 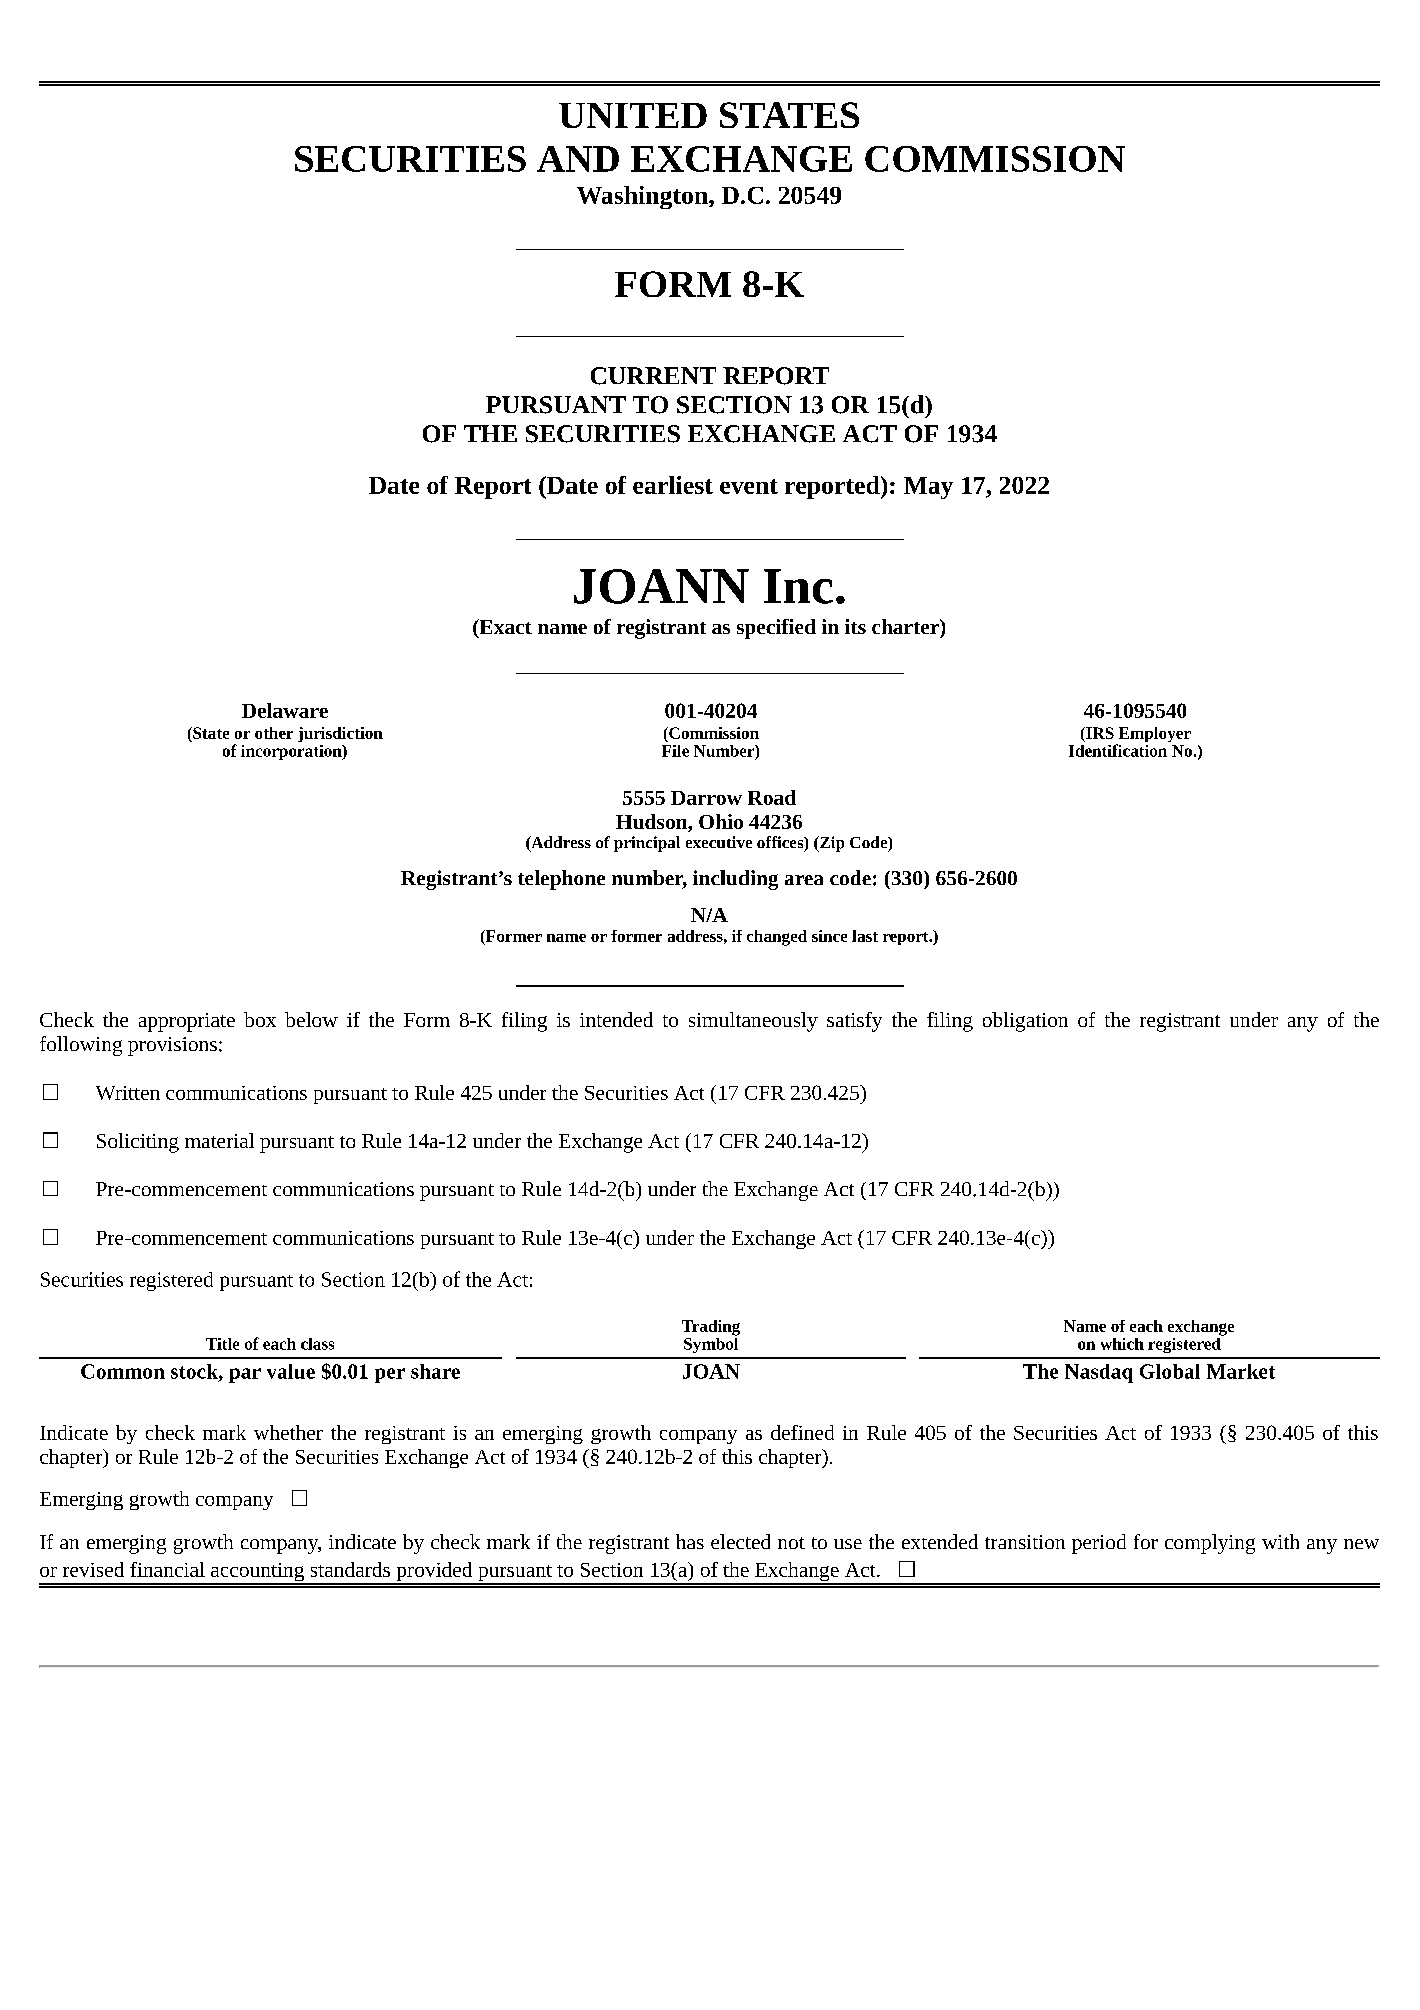 What do you see at coordinates (258, 1573) in the screenshot?
I see `accounting` at bounding box center [258, 1573].
